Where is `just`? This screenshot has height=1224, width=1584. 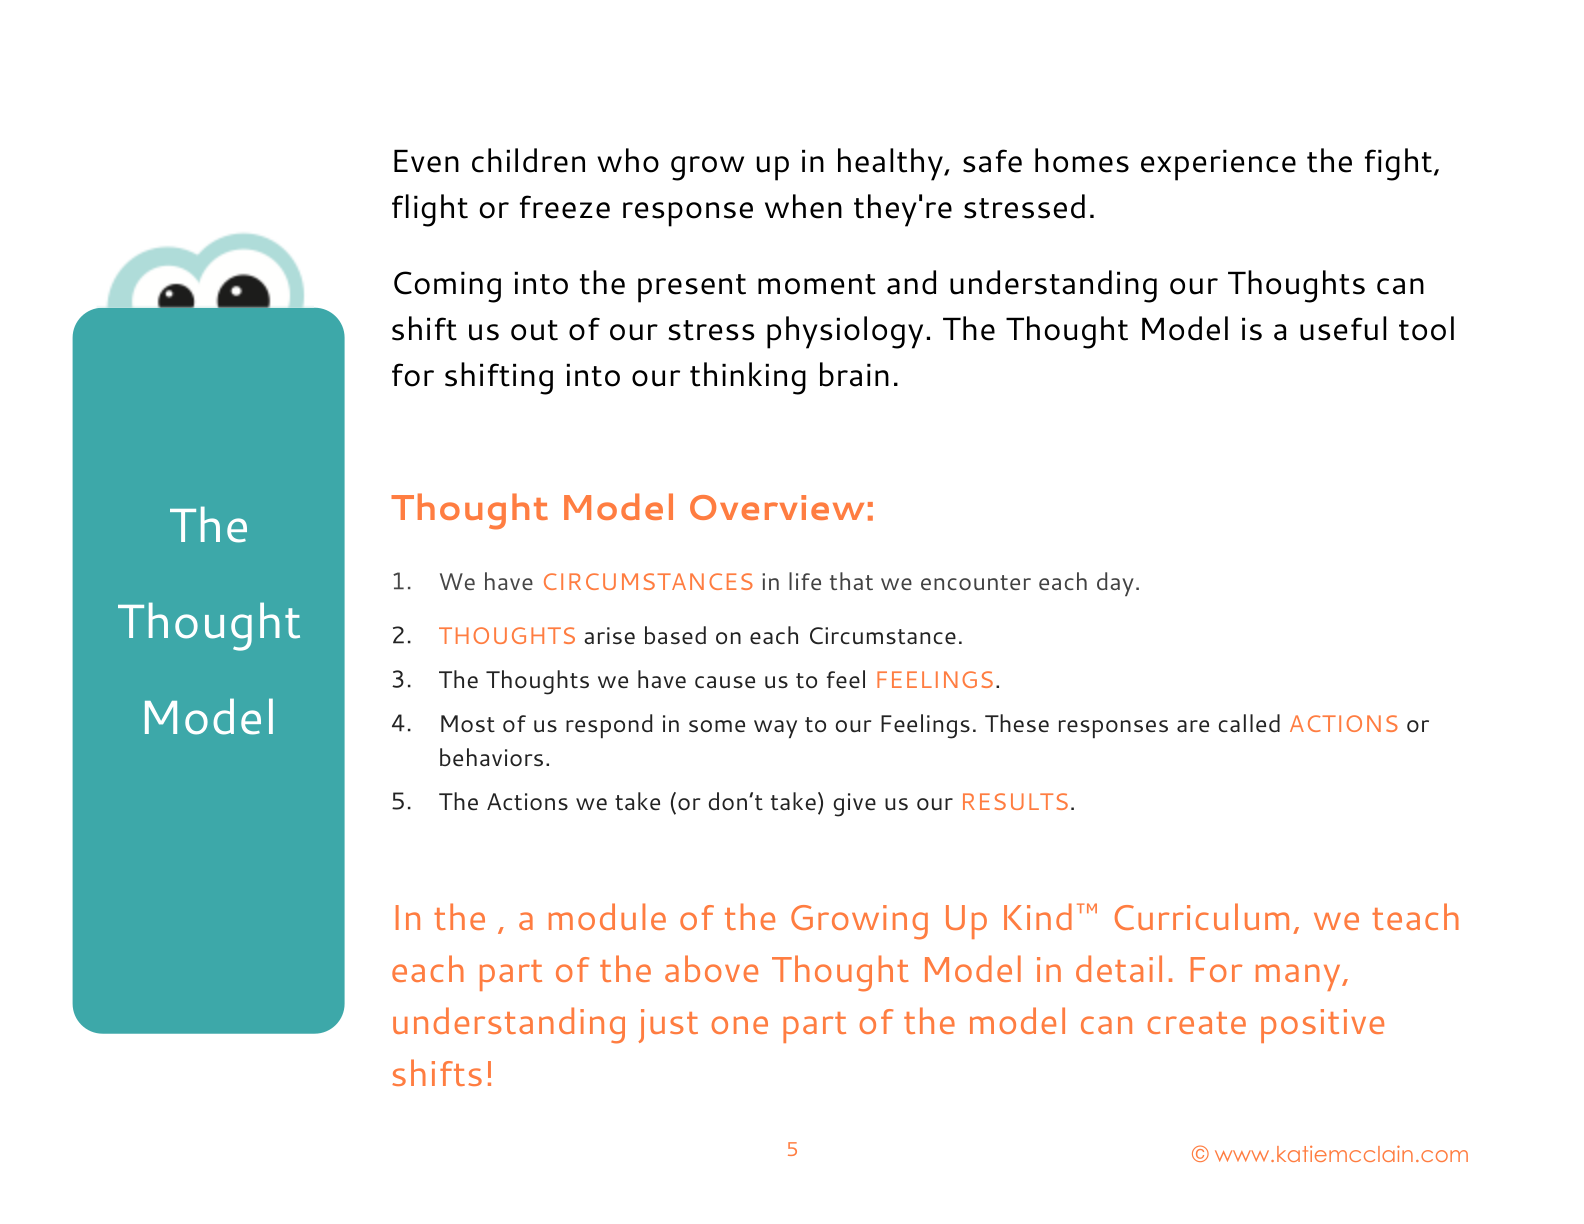 just is located at coordinates (668, 1026).
